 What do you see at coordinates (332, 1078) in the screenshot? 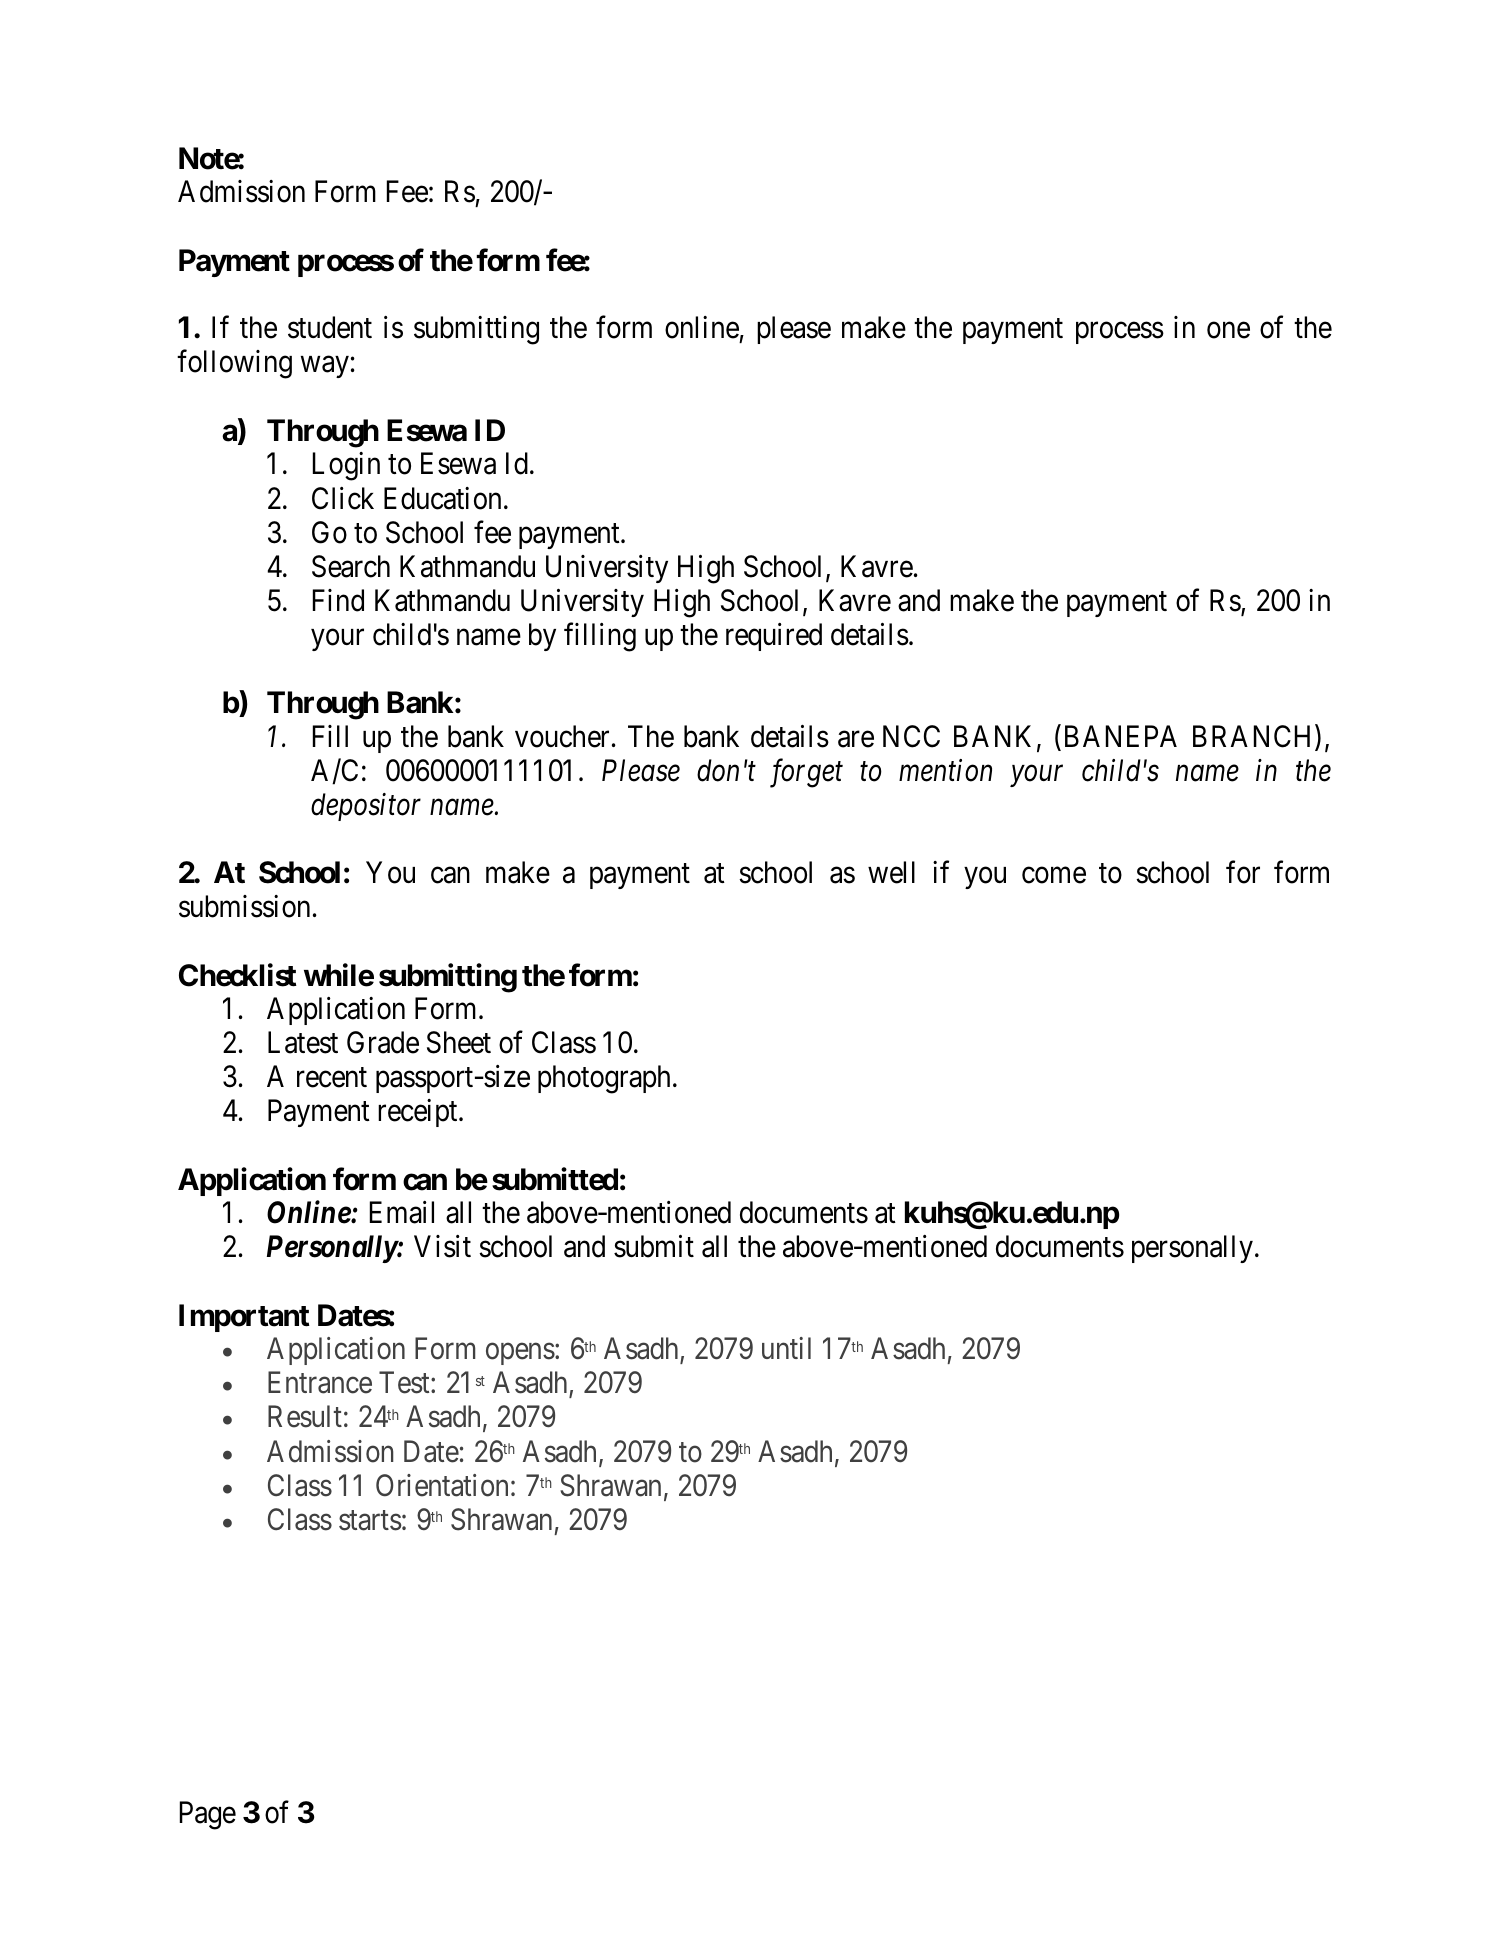
I see `recent` at bounding box center [332, 1078].
